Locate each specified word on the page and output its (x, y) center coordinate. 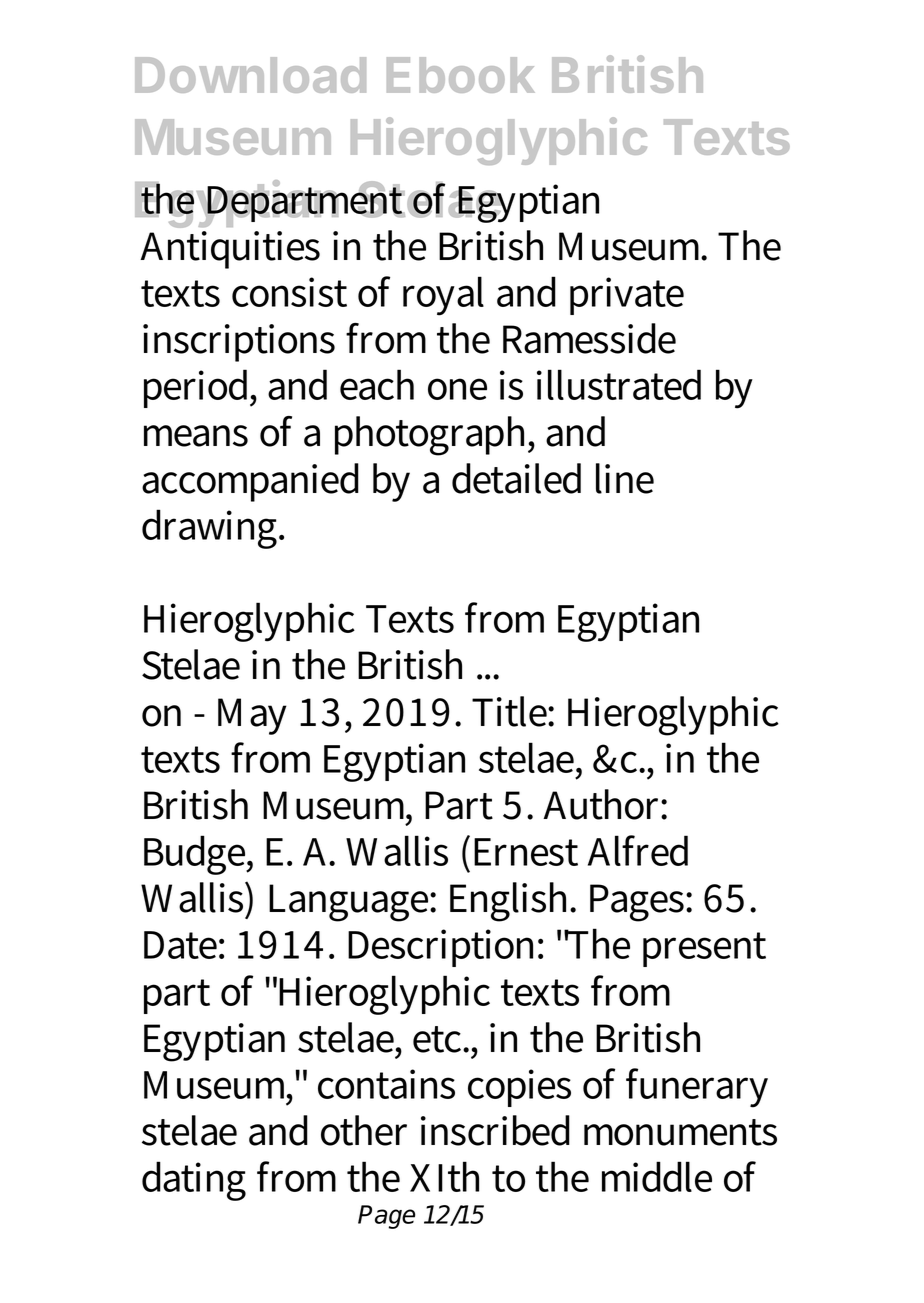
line (625, 478)
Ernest (526, 852)
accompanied (250, 482)
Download (250, 75)
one (457, 389)
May (252, 716)
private (627, 296)
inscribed (495, 1130)
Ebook (461, 75)
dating (194, 1181)
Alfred (638, 850)
